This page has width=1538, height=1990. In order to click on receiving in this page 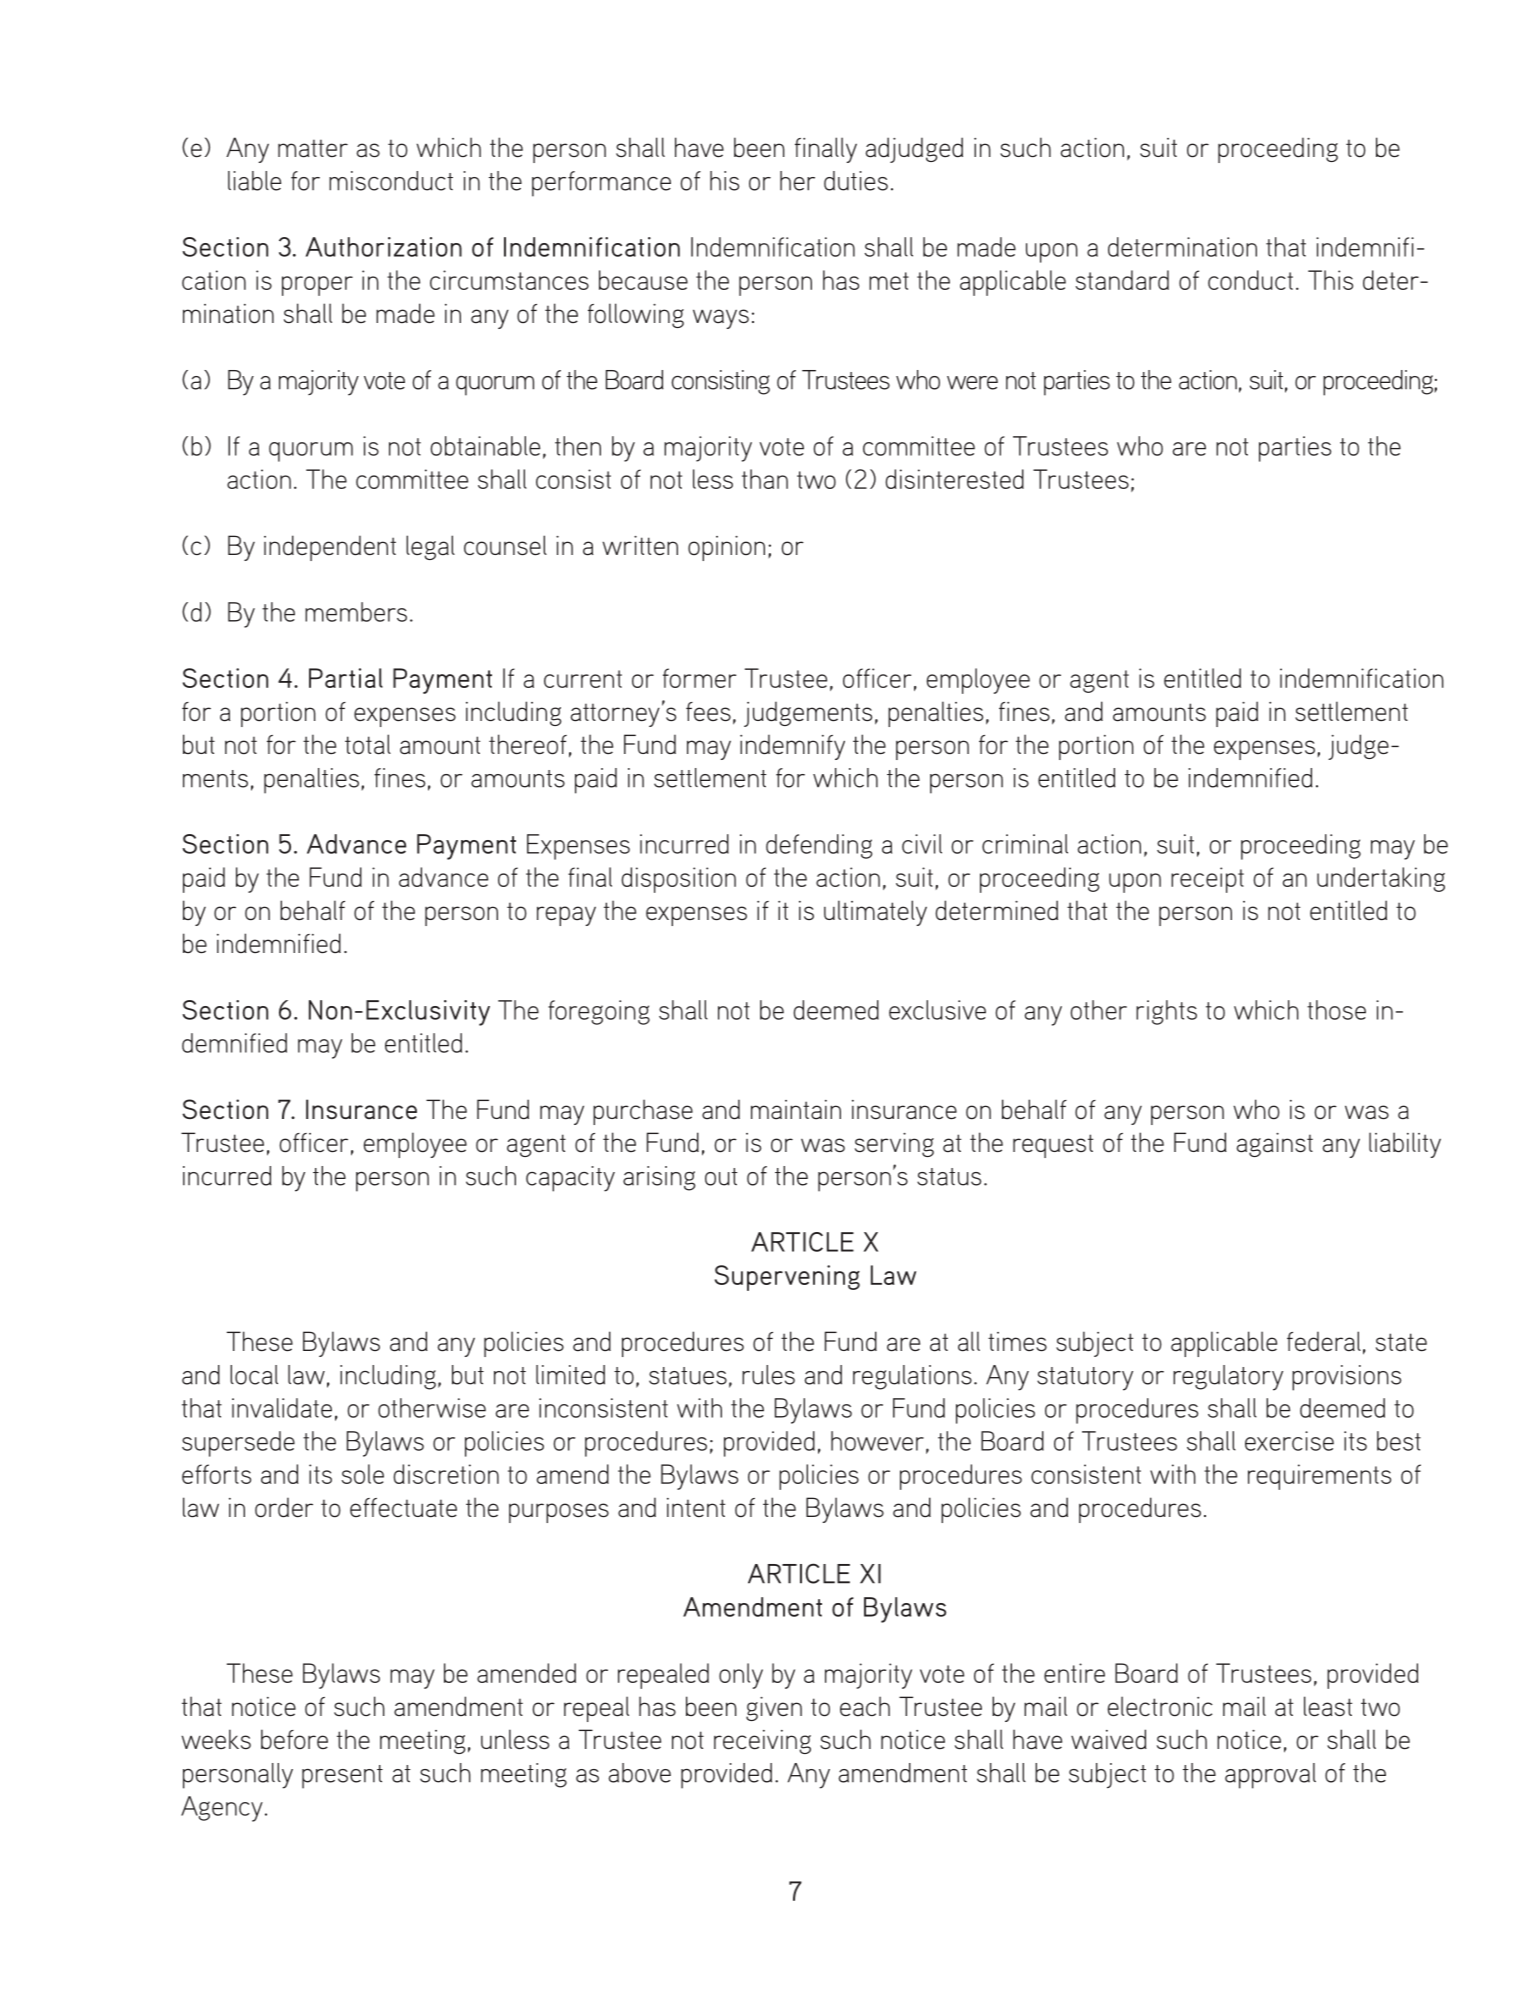, I will do `click(762, 1742)`.
